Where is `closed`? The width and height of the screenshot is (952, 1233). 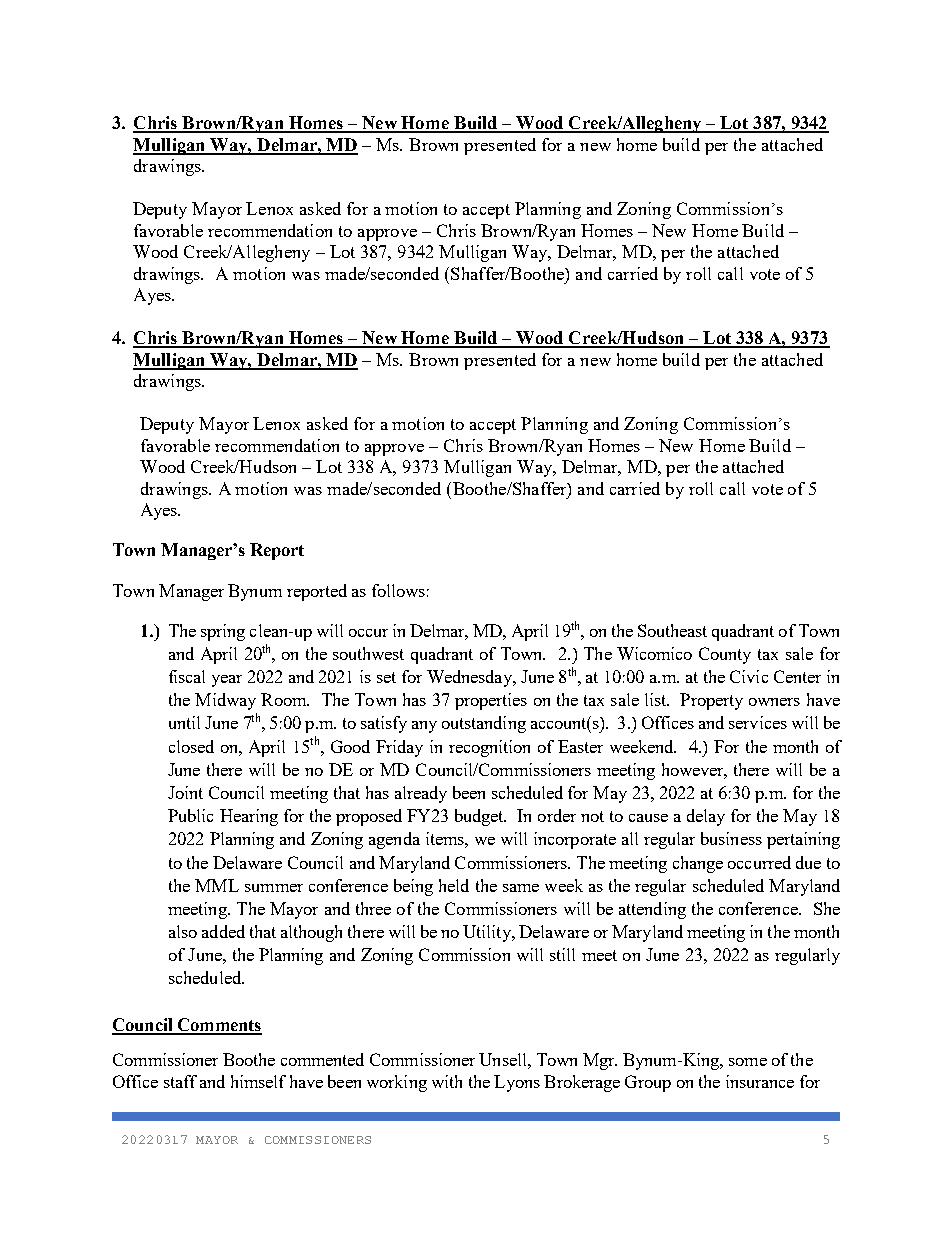 closed is located at coordinates (191, 746).
